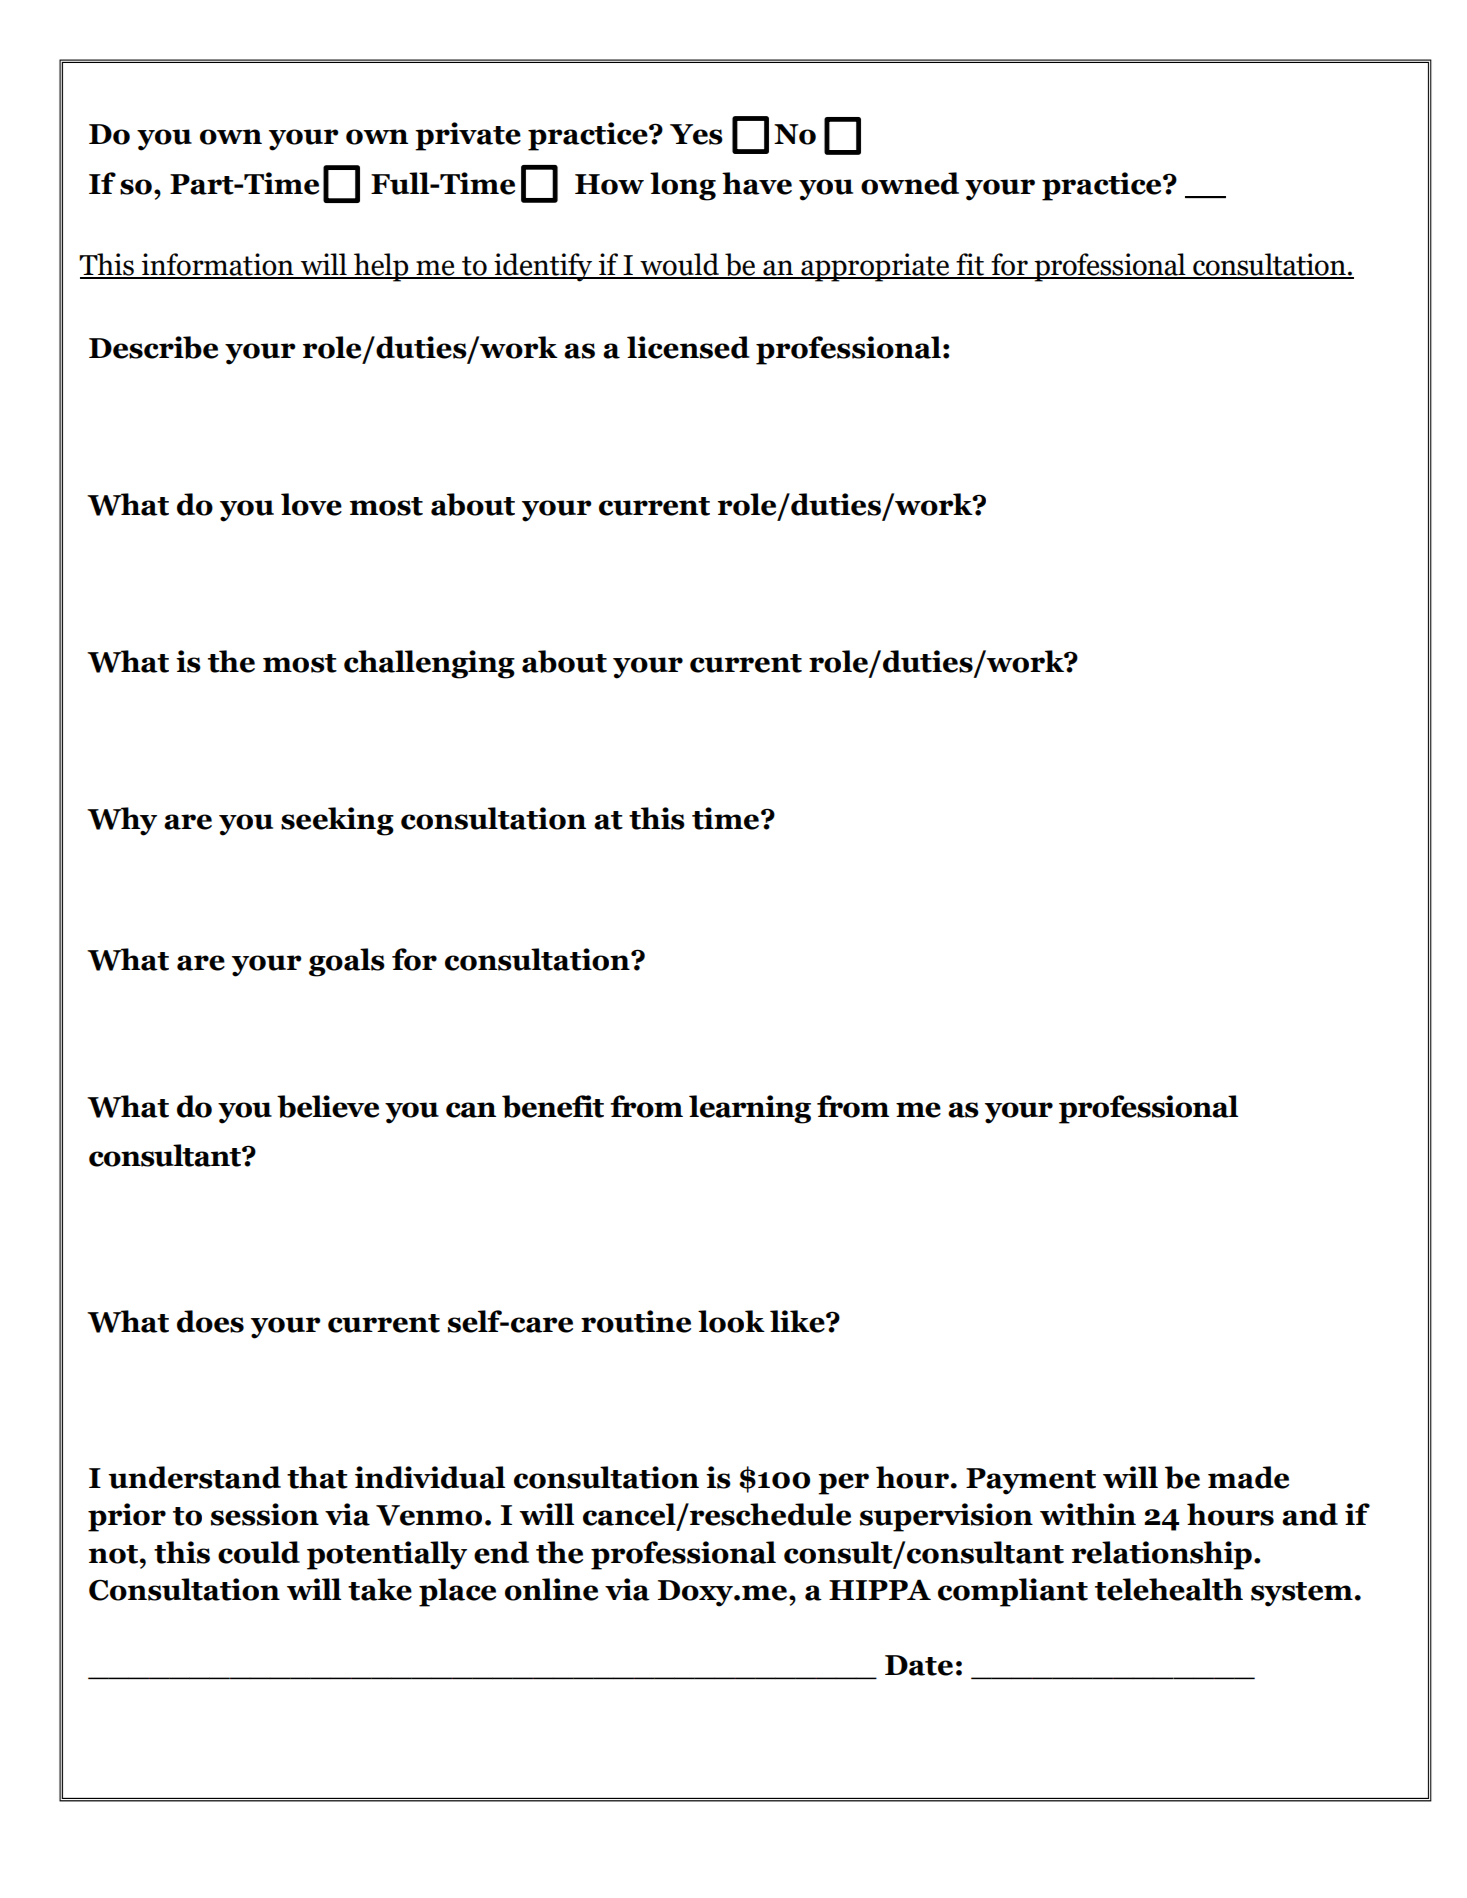 The width and height of the screenshot is (1467, 1898). I want to click on believe, so click(328, 1106).
